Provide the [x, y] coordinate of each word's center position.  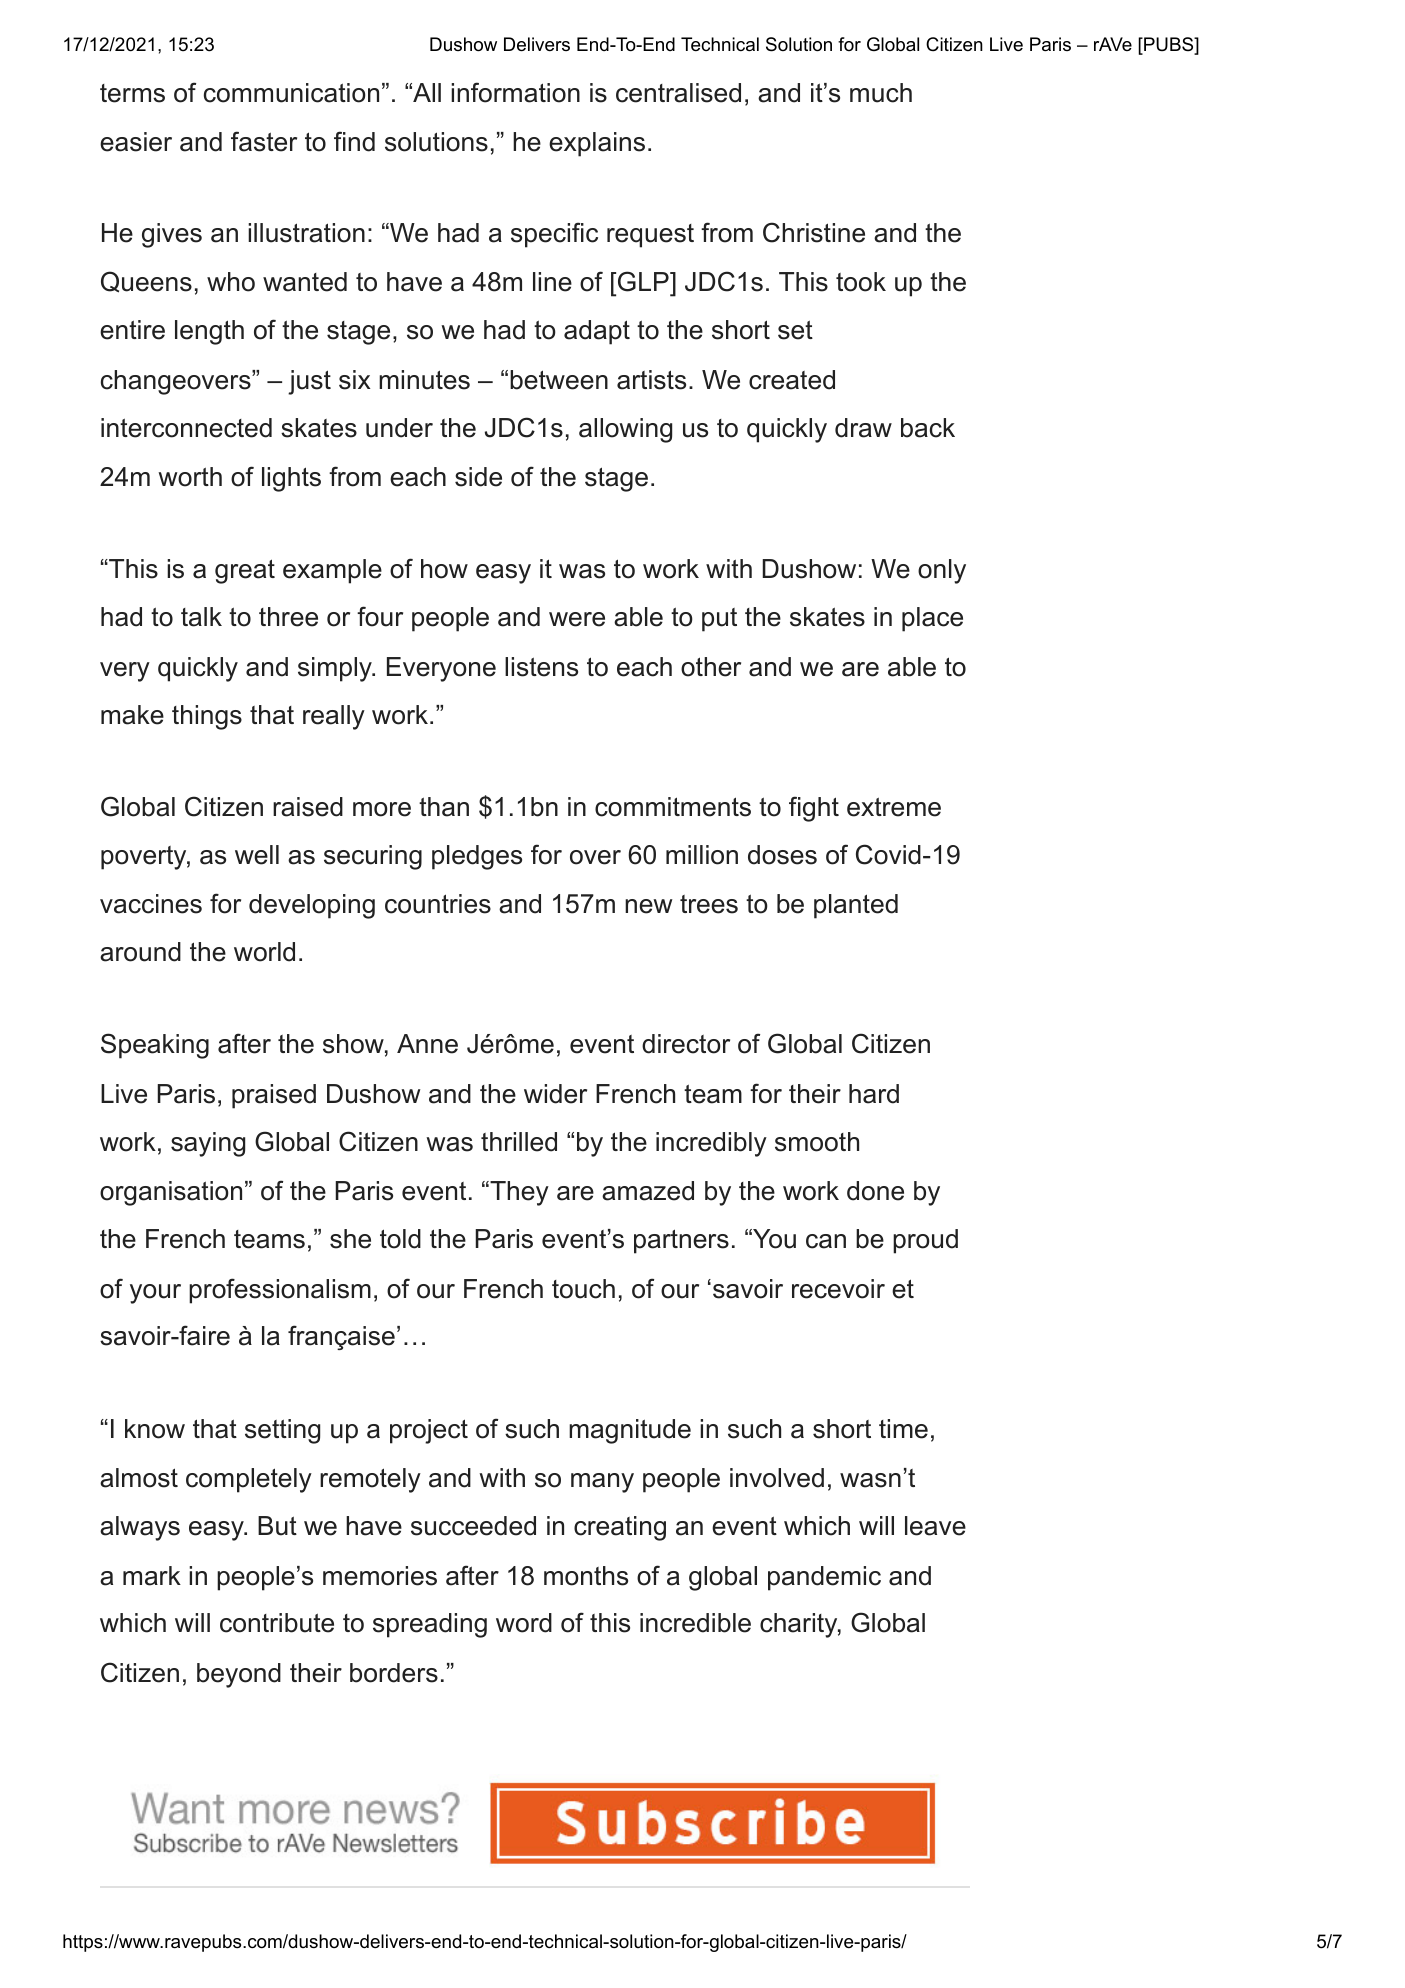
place [932, 619]
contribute [277, 1623]
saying [208, 1144]
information [515, 92]
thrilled [519, 1142]
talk [201, 617]
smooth [817, 1142]
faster [264, 141]
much [881, 93]
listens [541, 667]
